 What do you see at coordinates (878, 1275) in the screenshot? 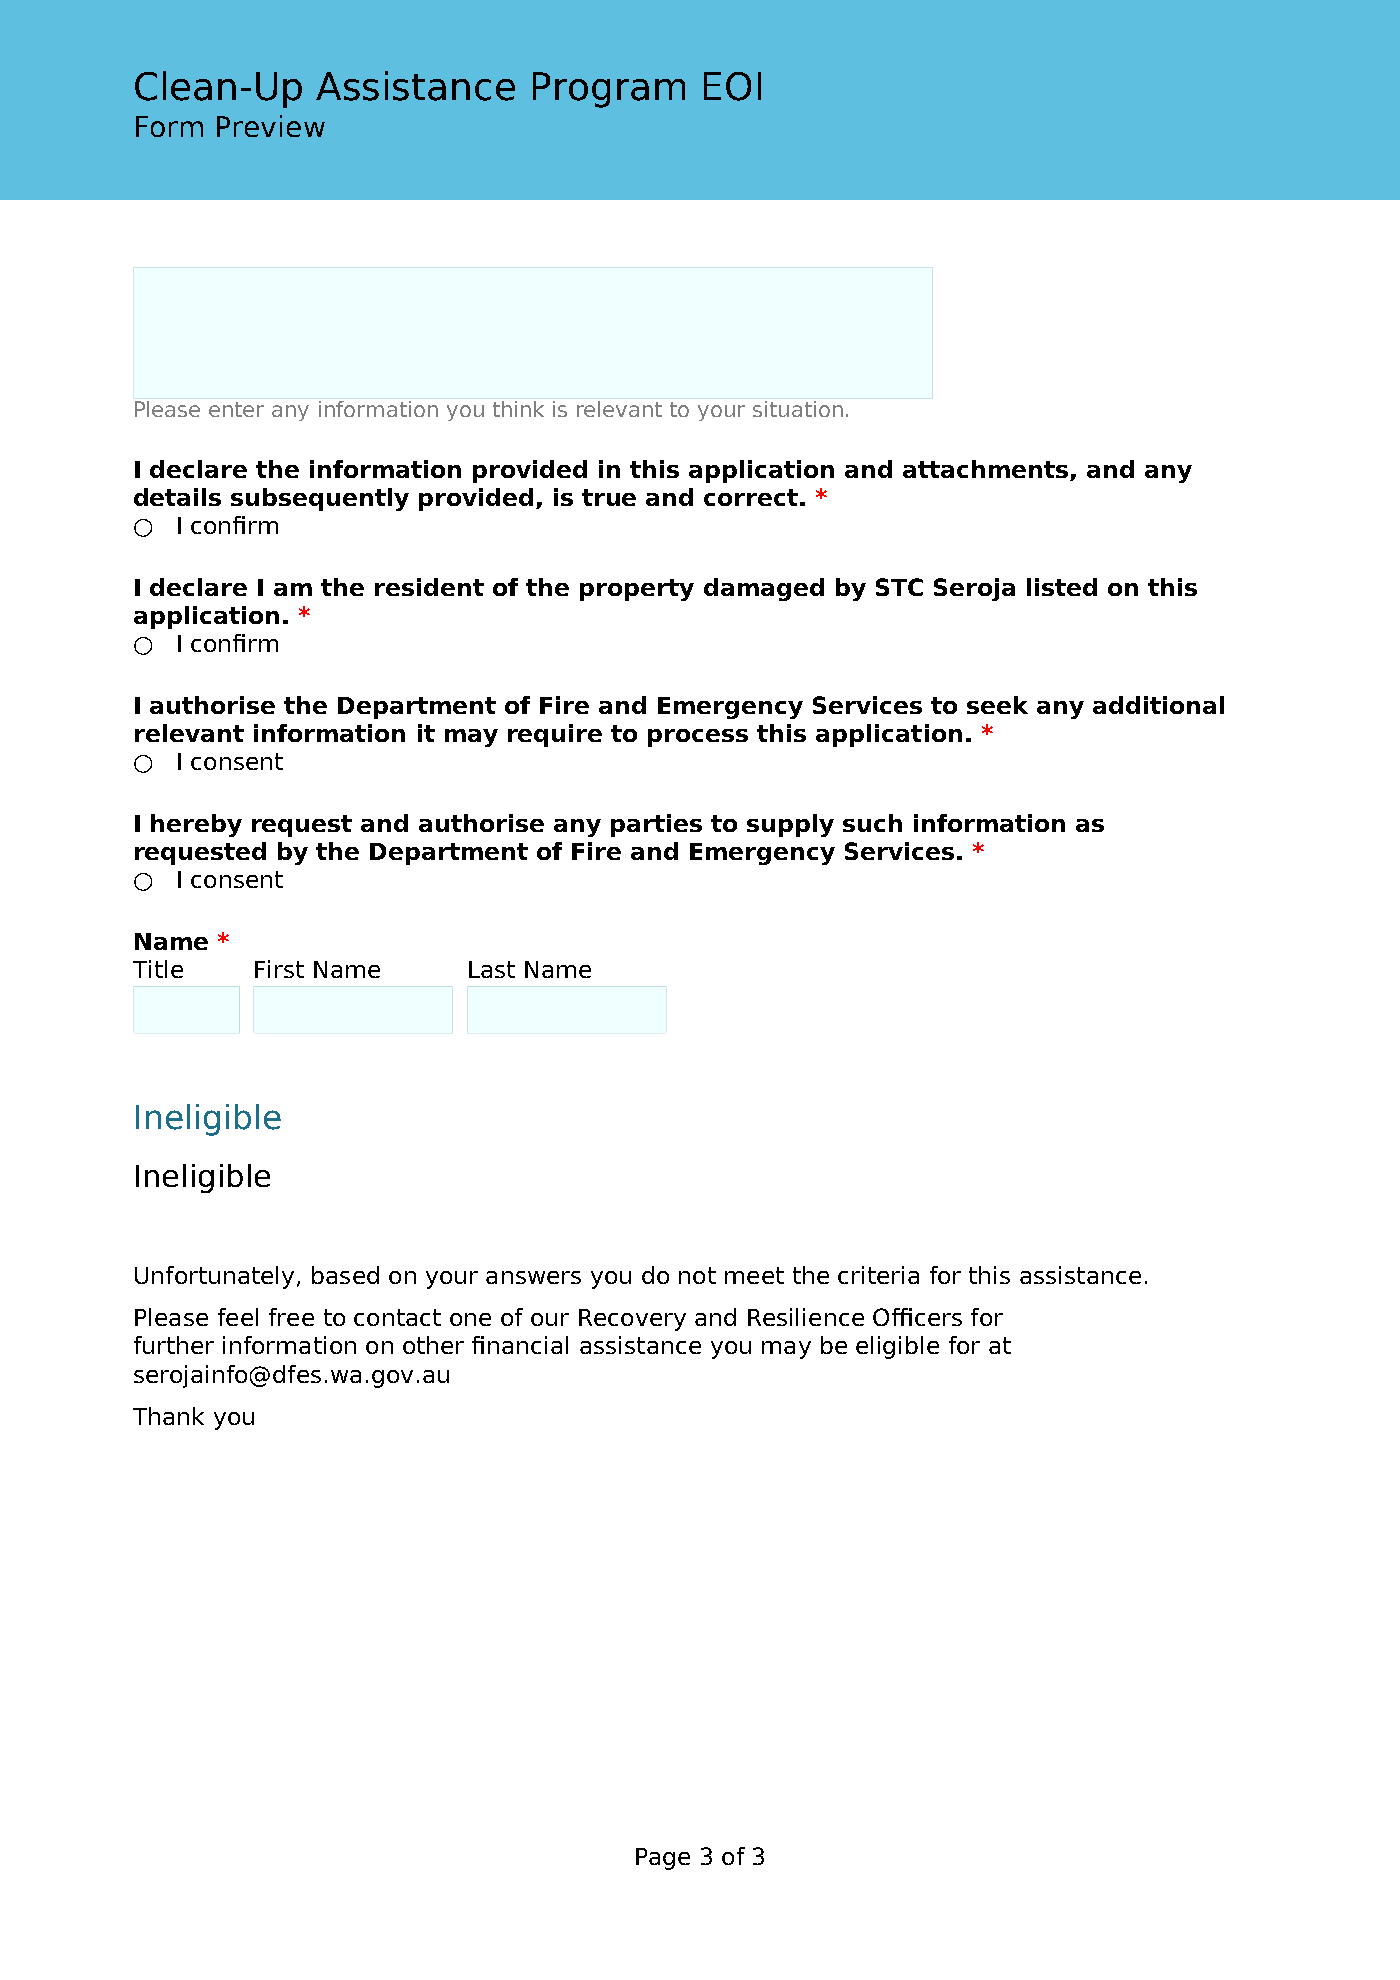
I see `criteria` at bounding box center [878, 1275].
